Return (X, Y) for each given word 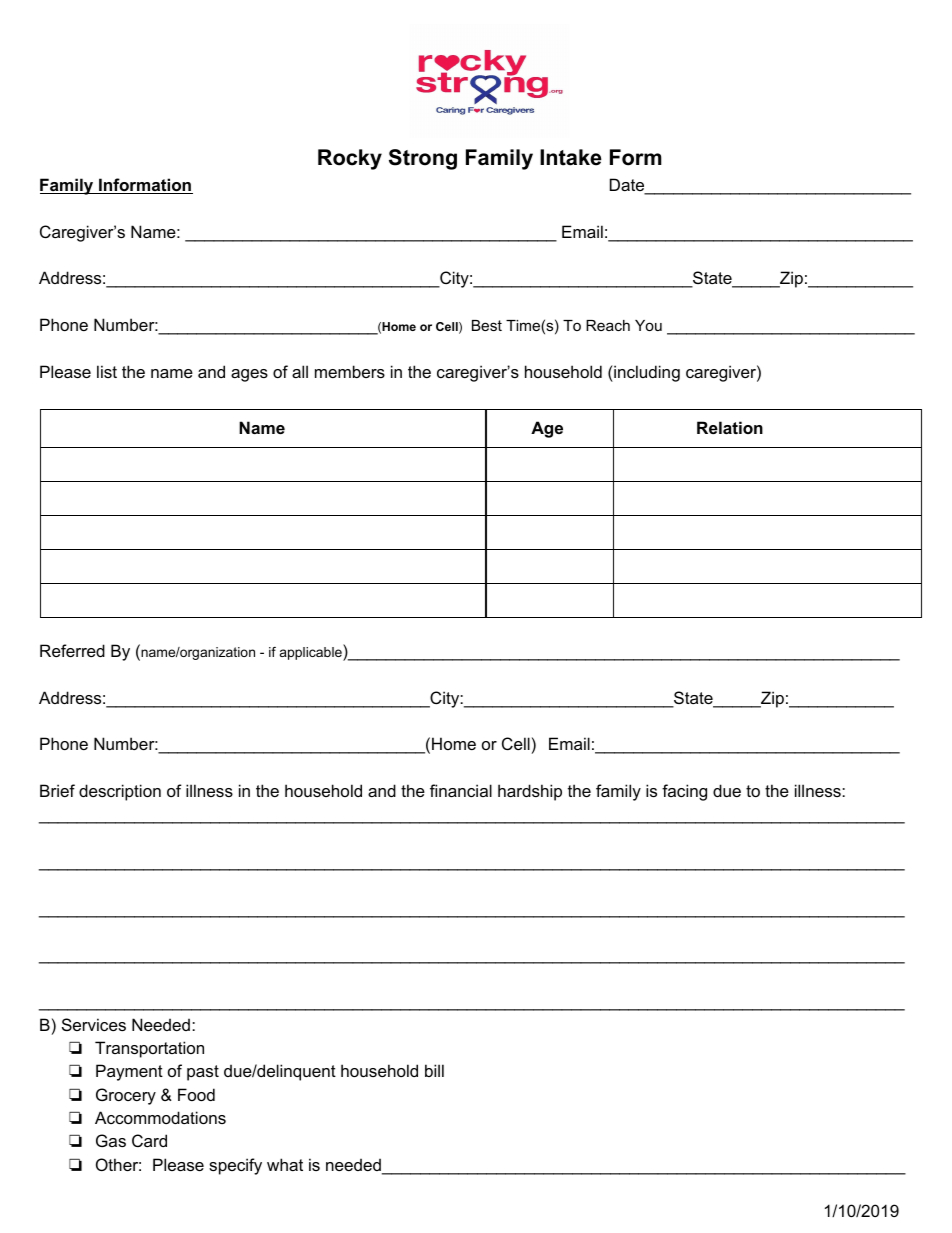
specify (235, 1166)
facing (684, 792)
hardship (530, 792)
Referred (72, 650)
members (350, 371)
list (107, 371)
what (285, 1164)
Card (149, 1140)
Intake (571, 157)
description (120, 792)
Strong (423, 159)
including (646, 373)
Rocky (350, 159)
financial (461, 790)
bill (434, 1070)
